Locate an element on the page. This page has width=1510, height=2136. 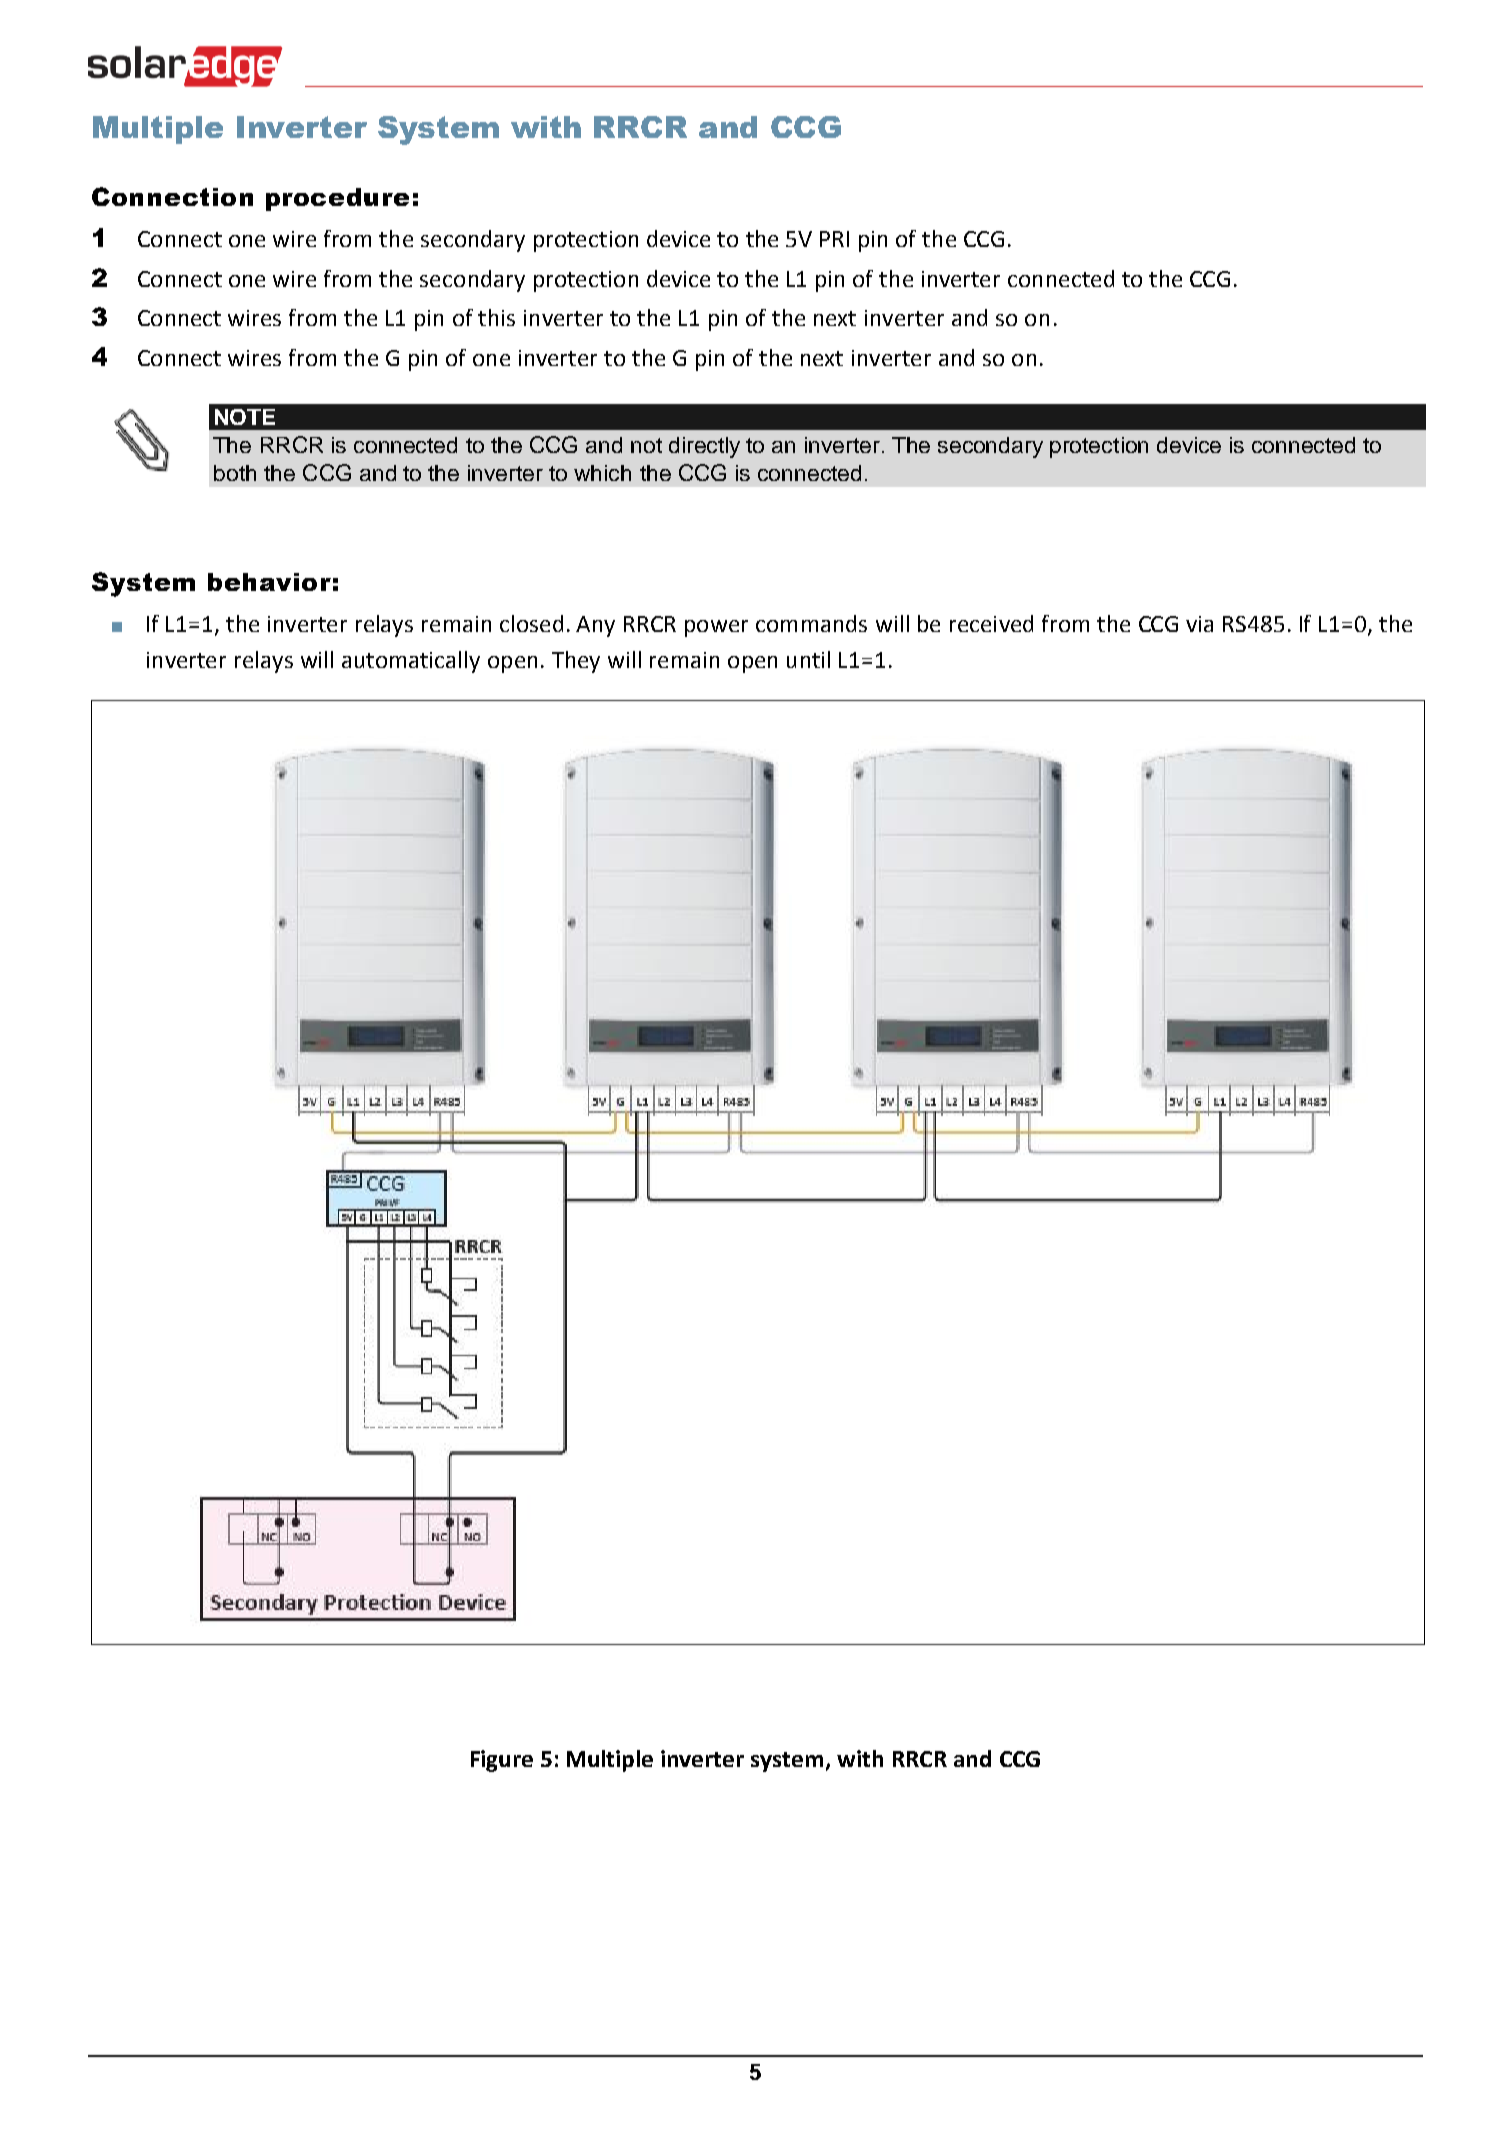
until is located at coordinates (808, 659).
